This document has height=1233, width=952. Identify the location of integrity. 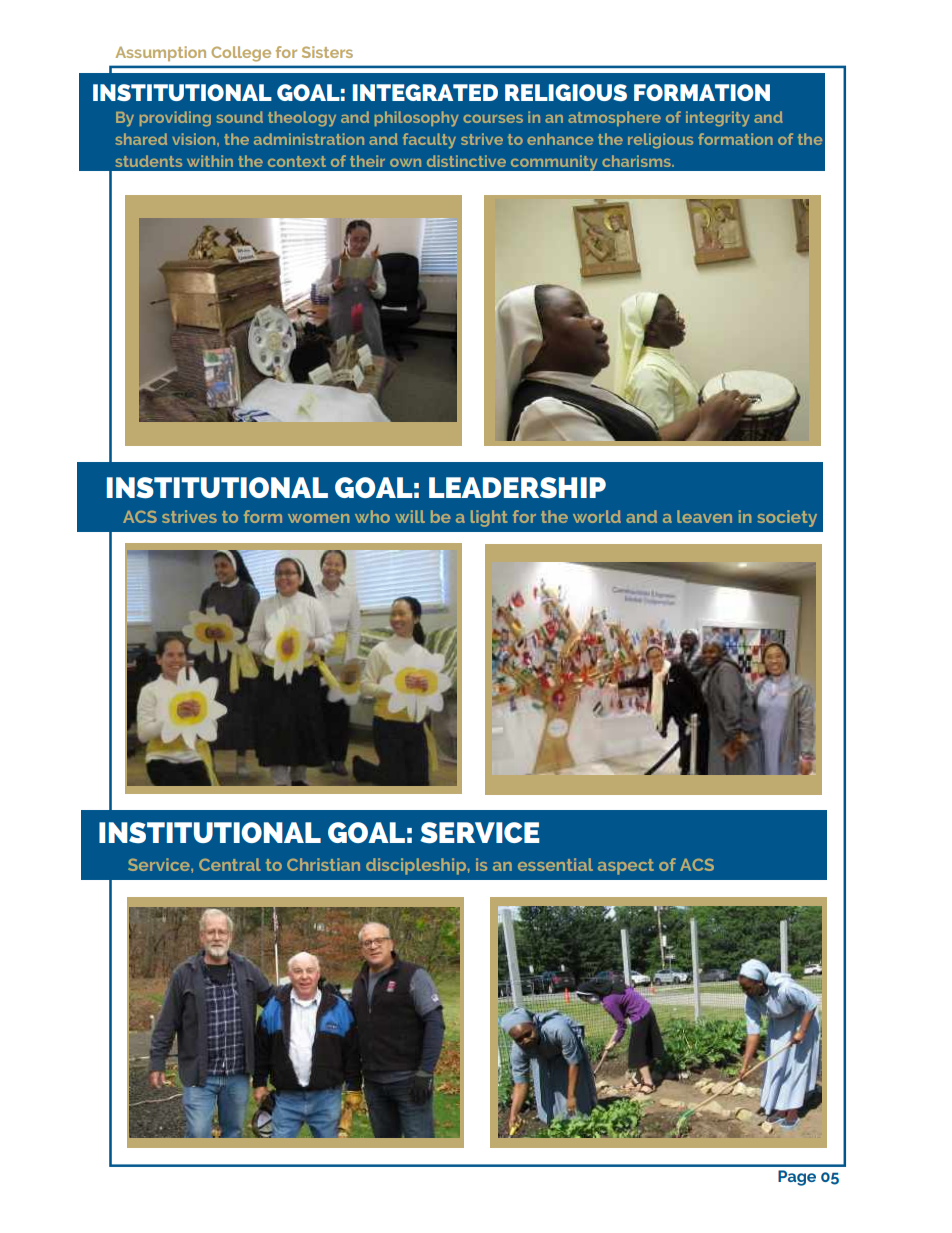
(718, 119).
